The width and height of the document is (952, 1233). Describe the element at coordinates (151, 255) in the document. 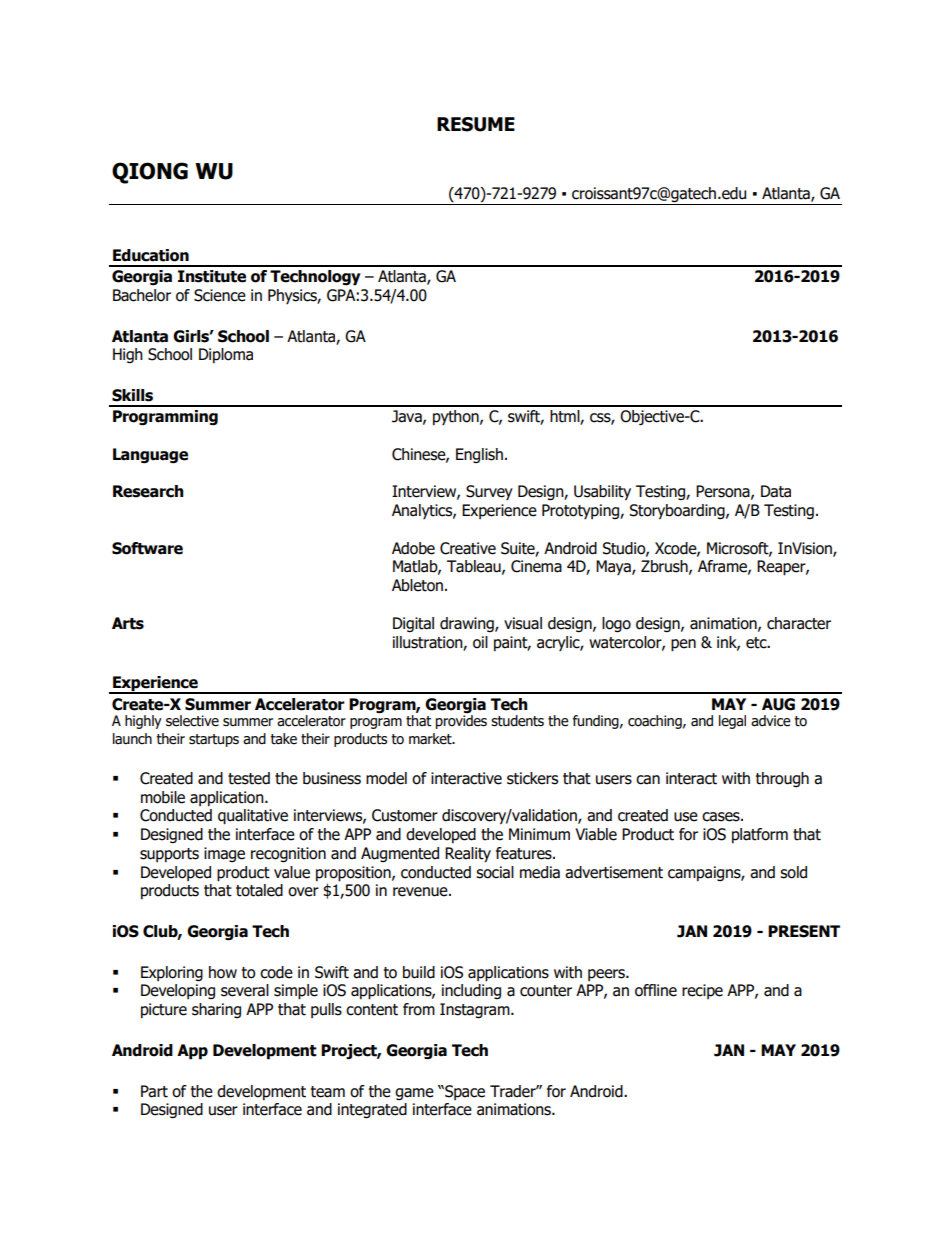

I see `Education` at that location.
